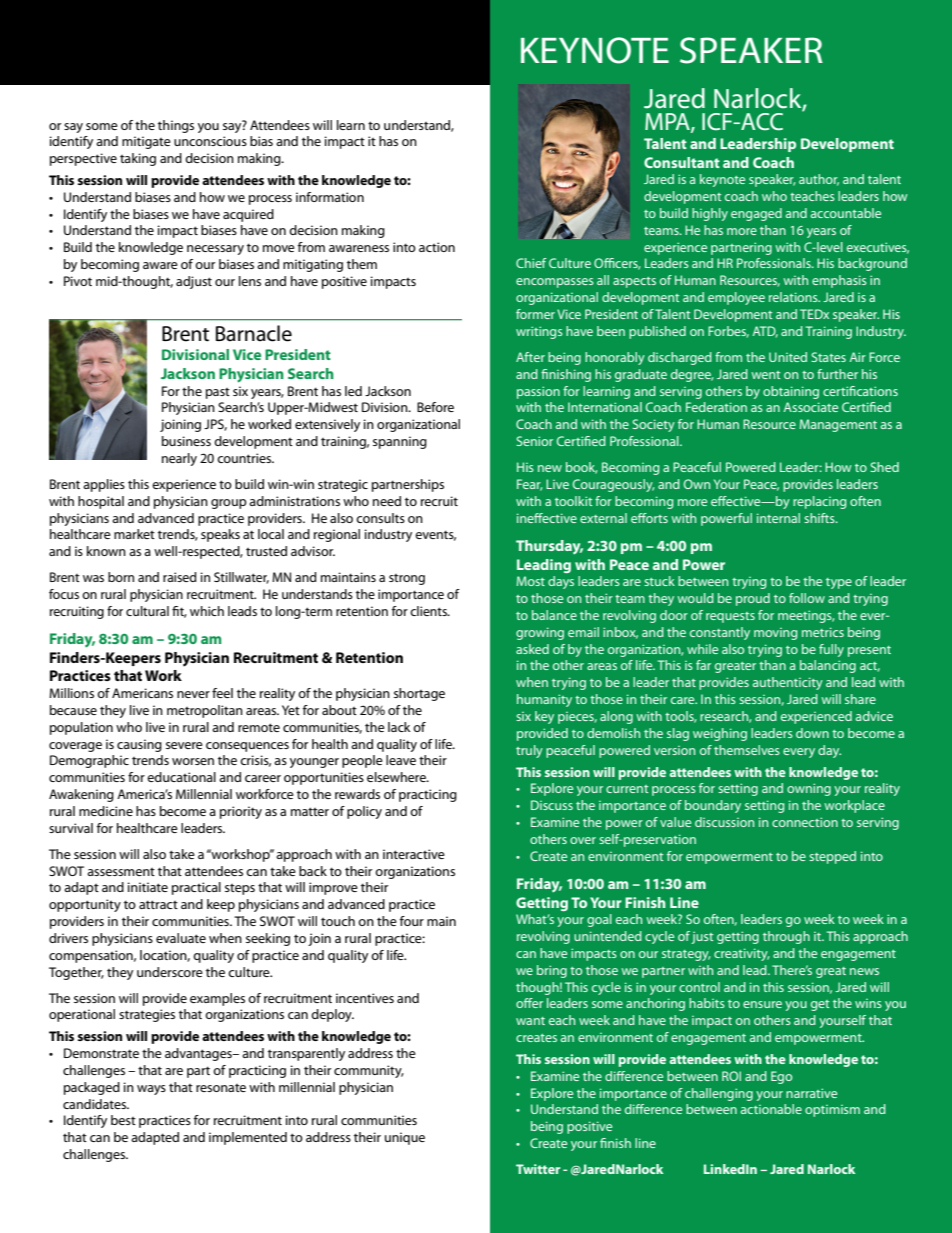 Image resolution: width=952 pixels, height=1233 pixels. Describe the element at coordinates (435, 407) in the screenshot. I see `Before` at that location.
